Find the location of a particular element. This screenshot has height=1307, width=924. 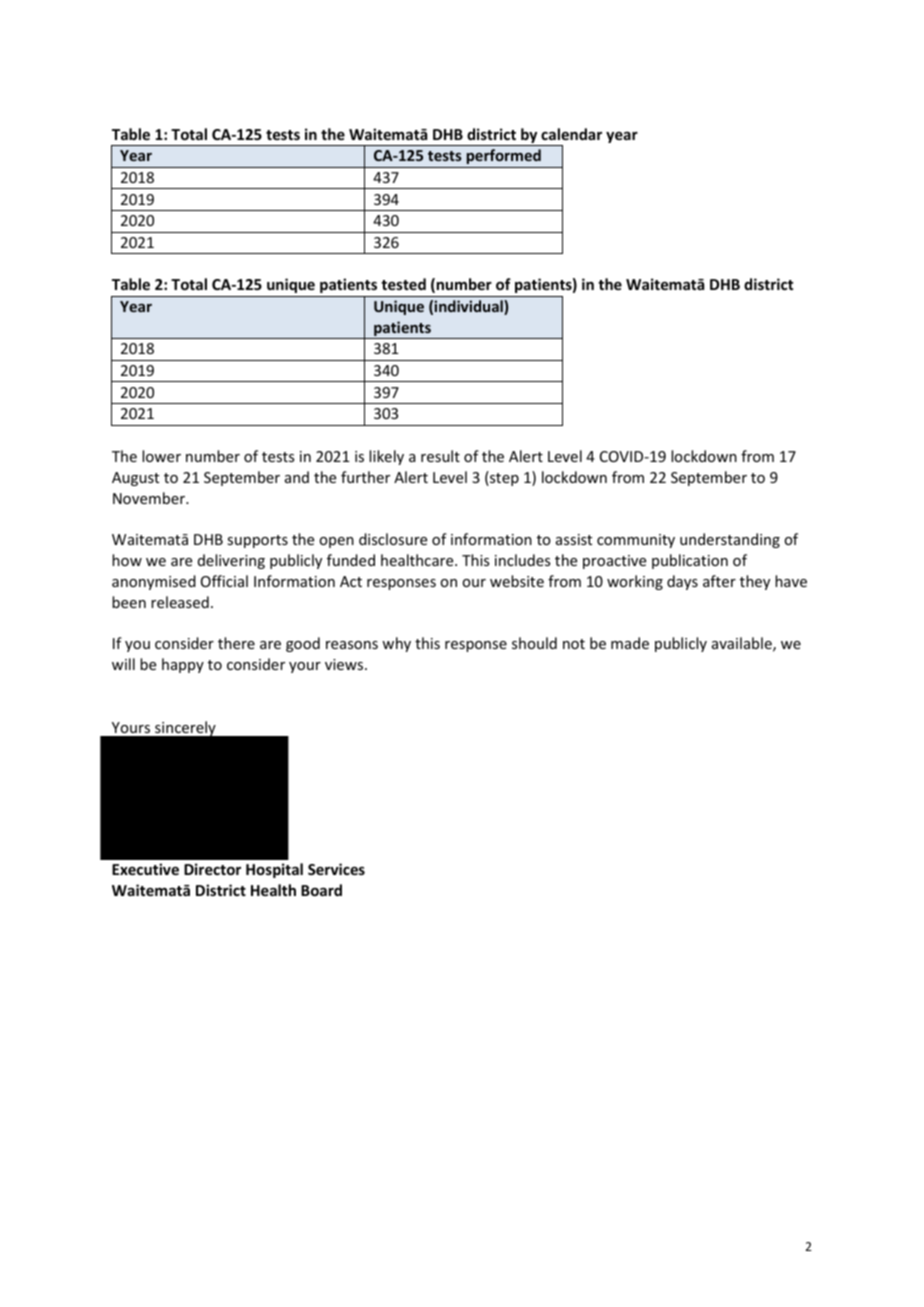

performed is located at coordinates (504, 156).
